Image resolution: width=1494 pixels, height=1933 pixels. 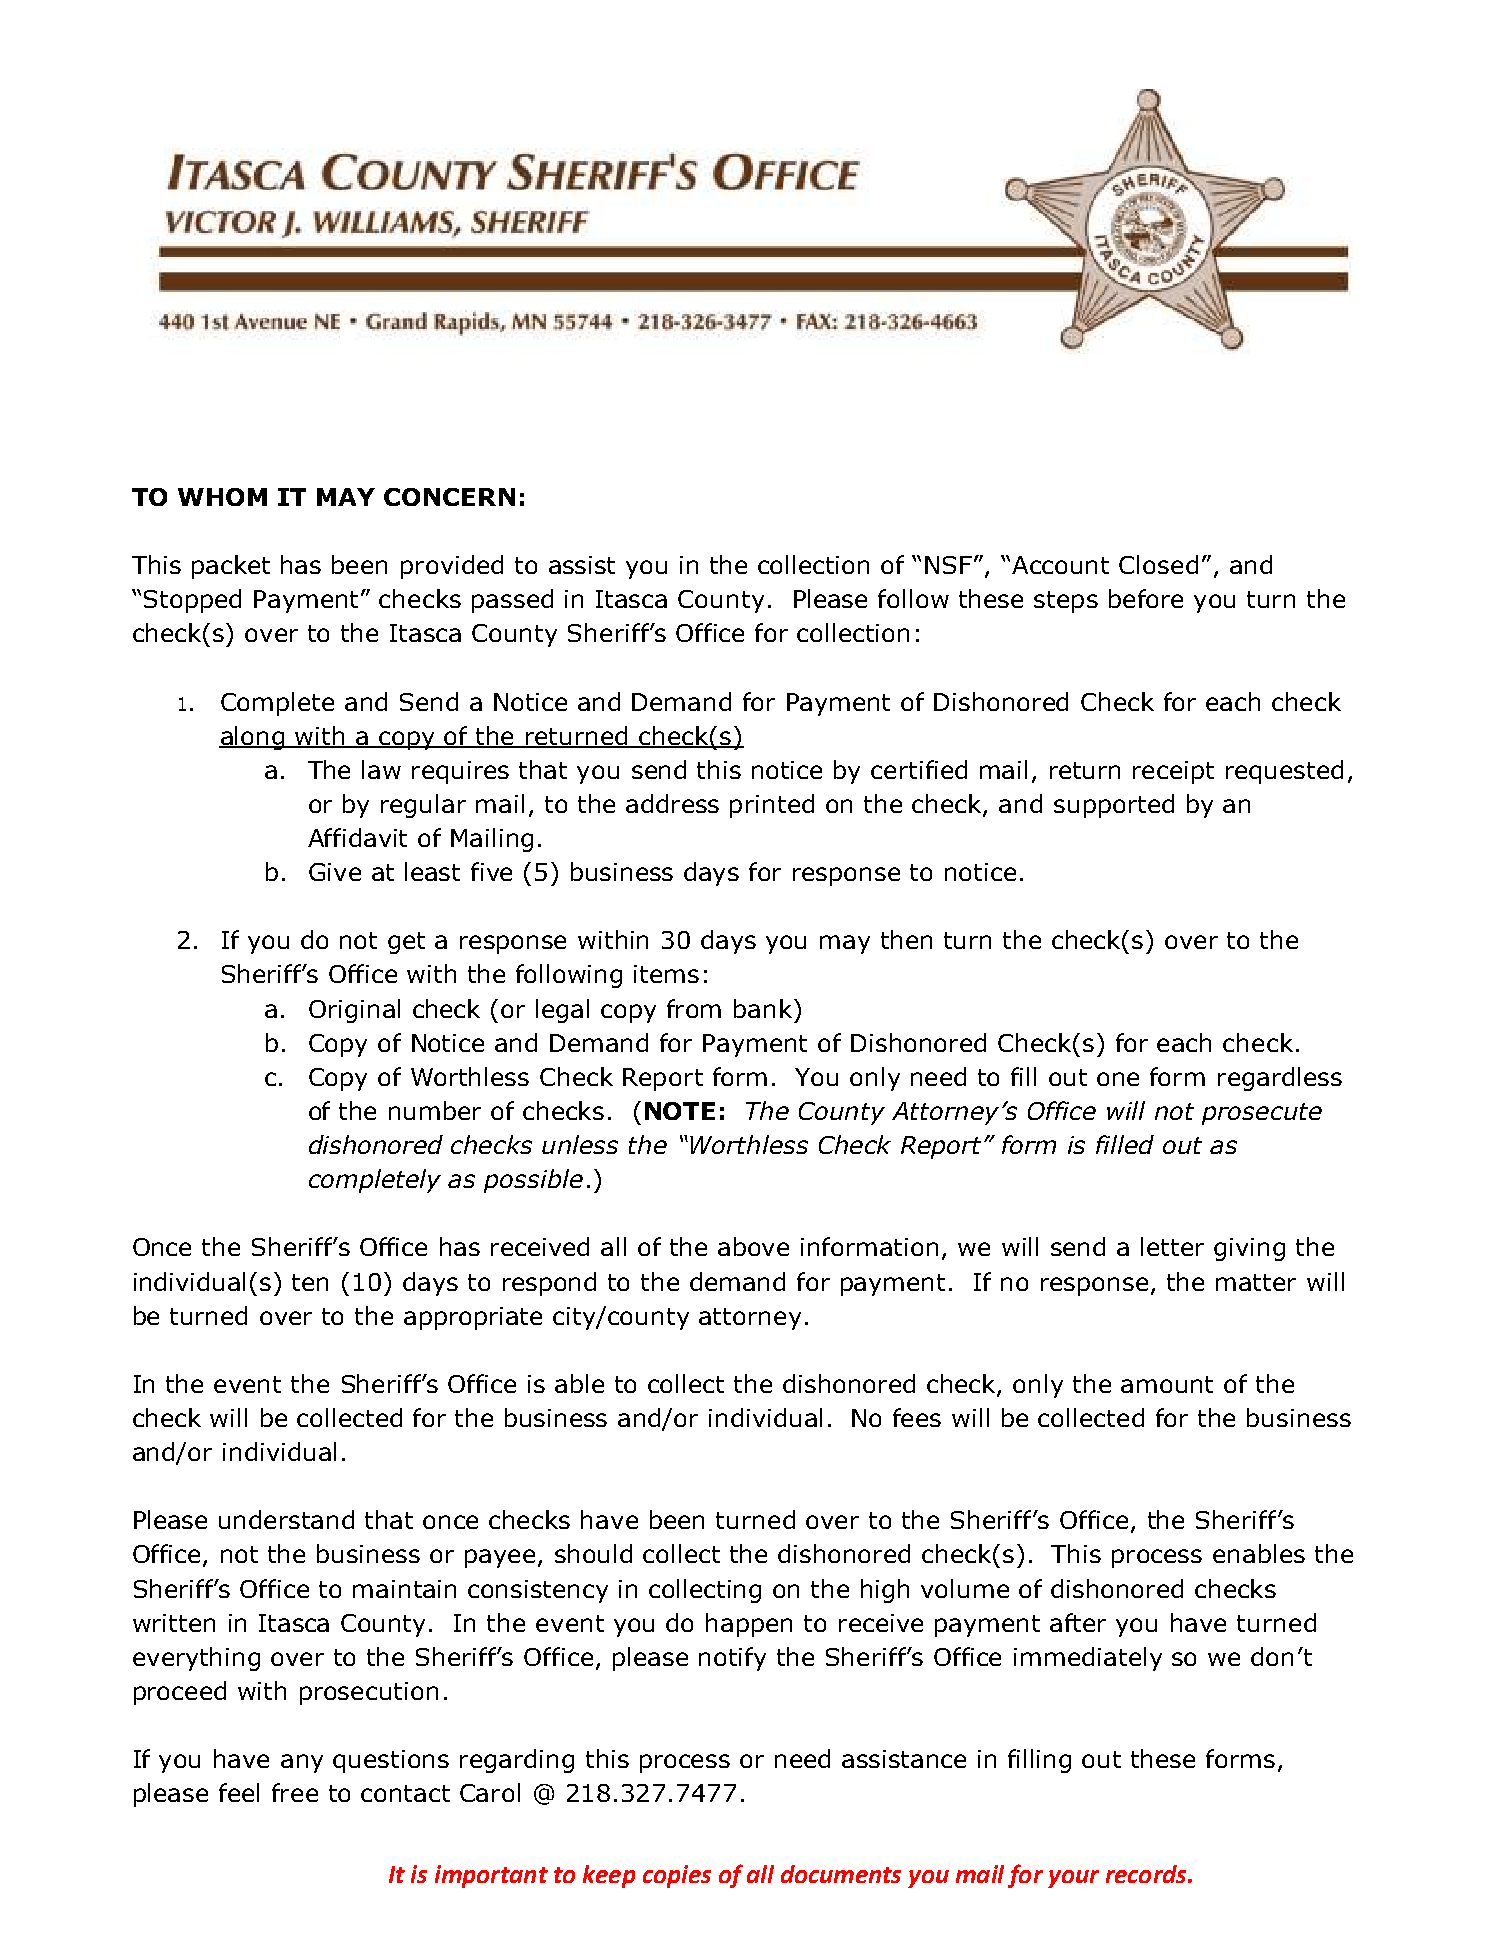 What do you see at coordinates (677, 1876) in the screenshot?
I see `copies` at bounding box center [677, 1876].
